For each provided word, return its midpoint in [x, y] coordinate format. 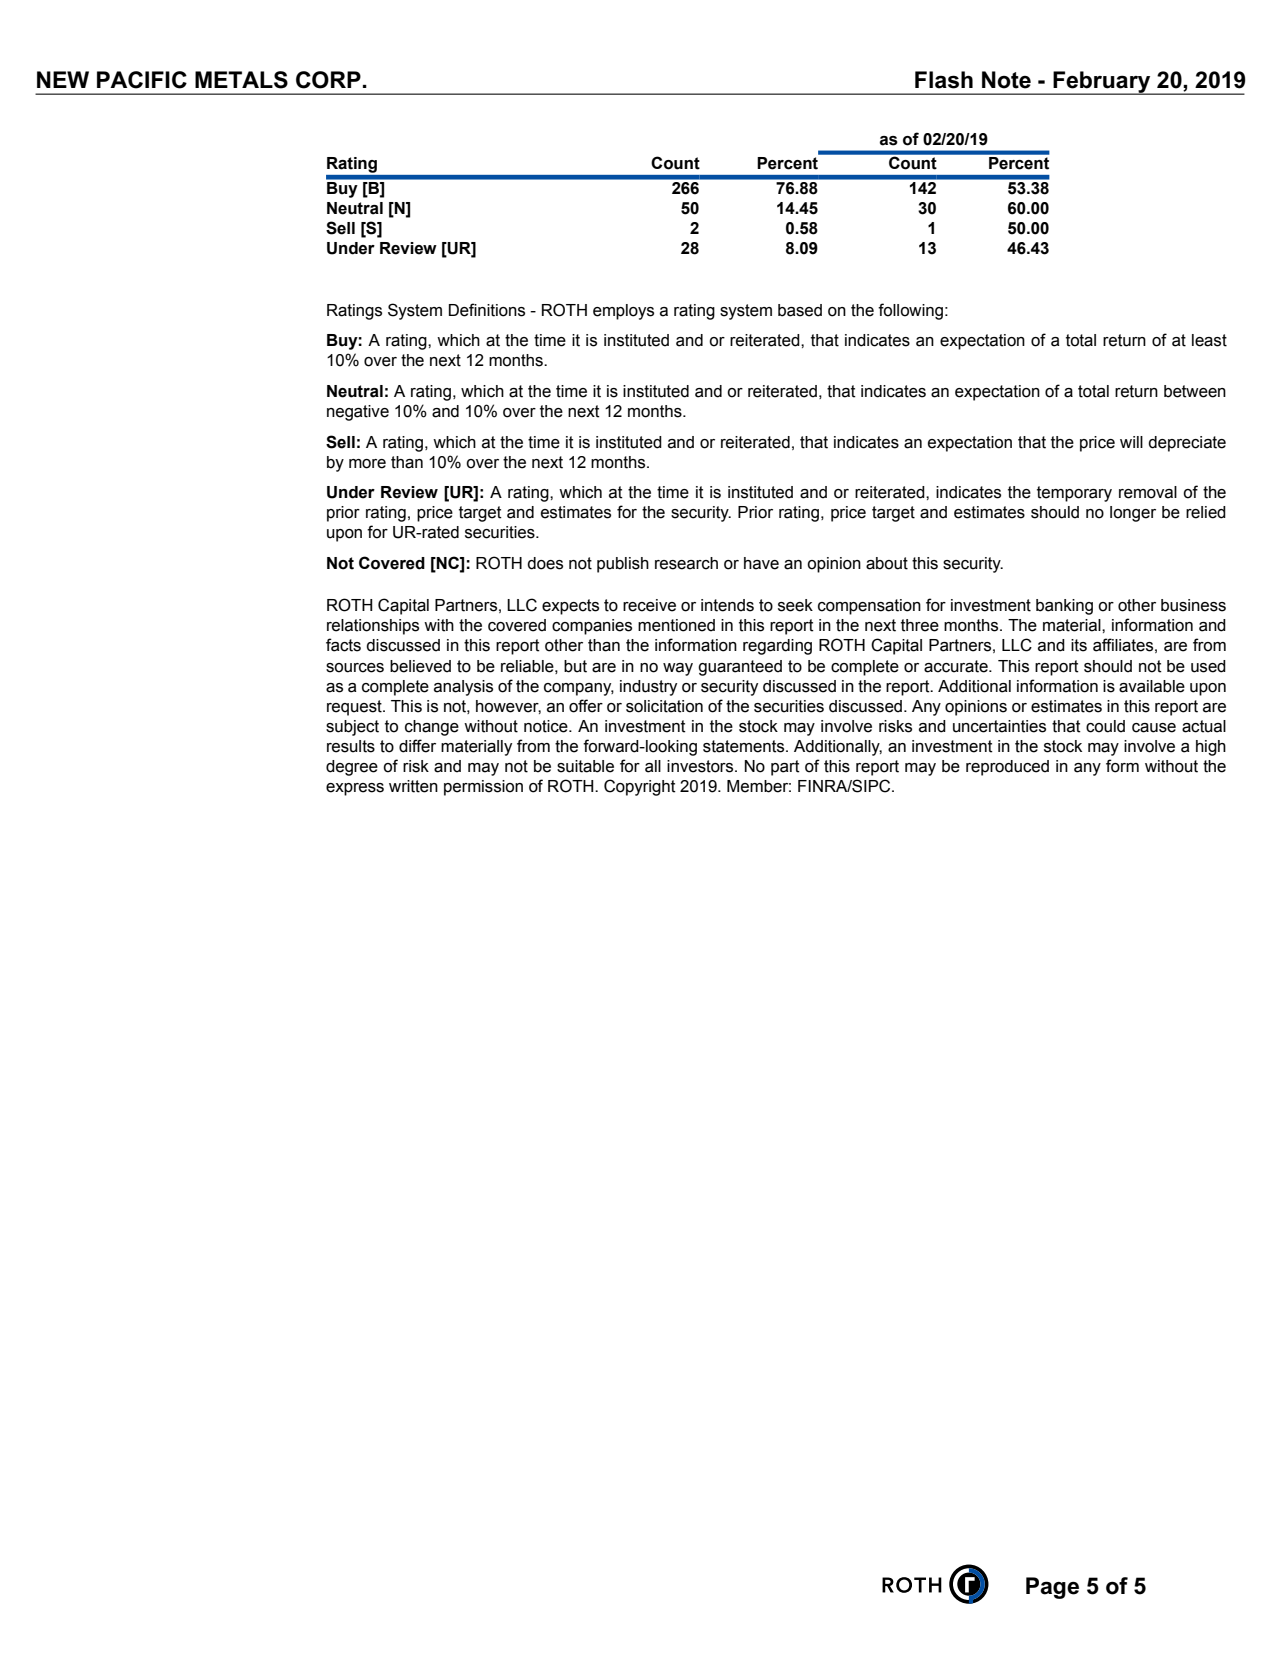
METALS [241, 80]
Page [1052, 1588]
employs [623, 312]
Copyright [640, 787]
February [1102, 83]
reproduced [1007, 768]
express [355, 789]
